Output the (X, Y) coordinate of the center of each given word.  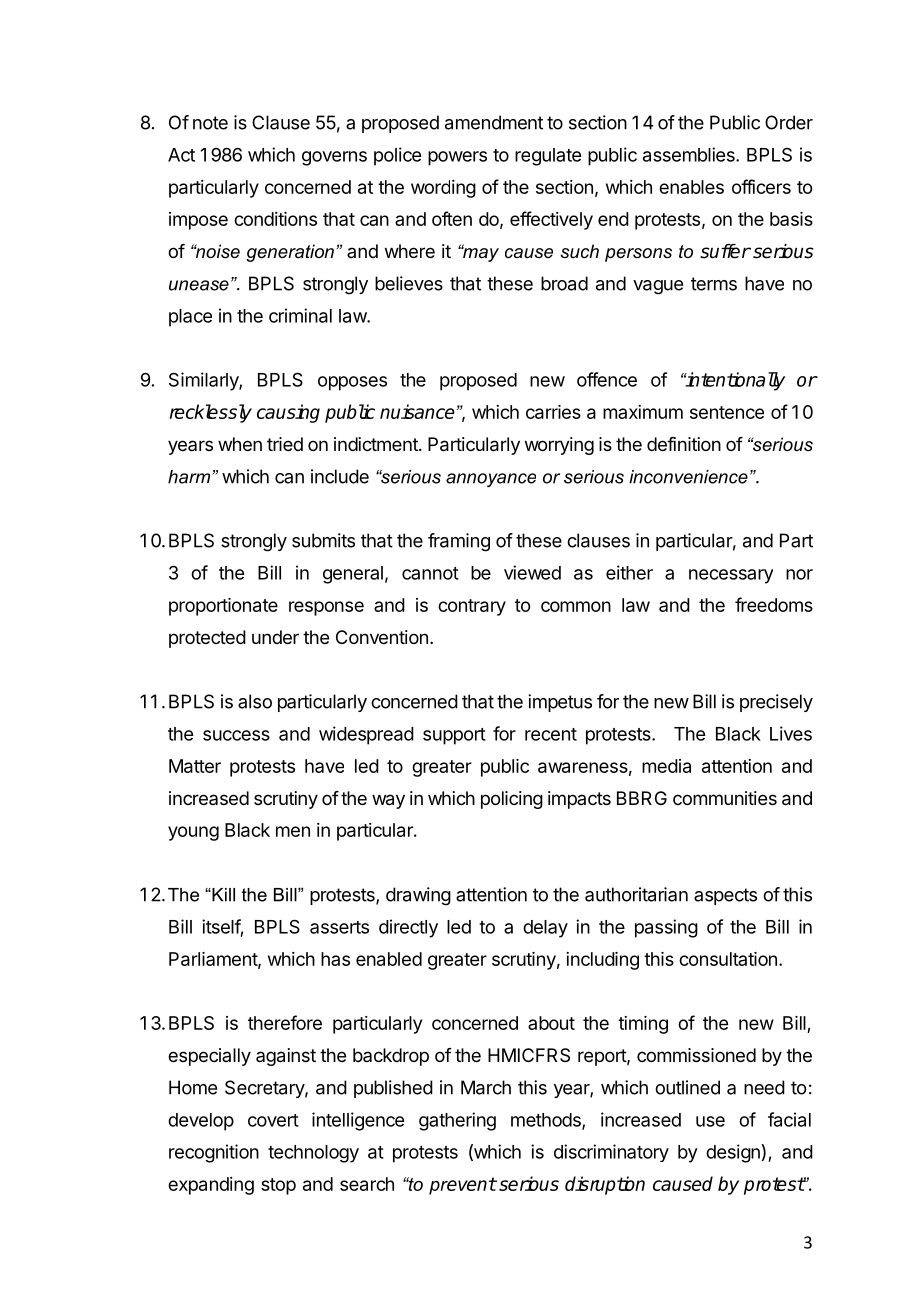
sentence (727, 412)
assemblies (690, 154)
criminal (300, 315)
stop (278, 1186)
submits (323, 540)
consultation (728, 959)
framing (459, 542)
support (454, 736)
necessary (731, 576)
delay (545, 929)
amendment (494, 122)
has (335, 959)
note (210, 123)
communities (725, 798)
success (236, 735)
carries (553, 412)
